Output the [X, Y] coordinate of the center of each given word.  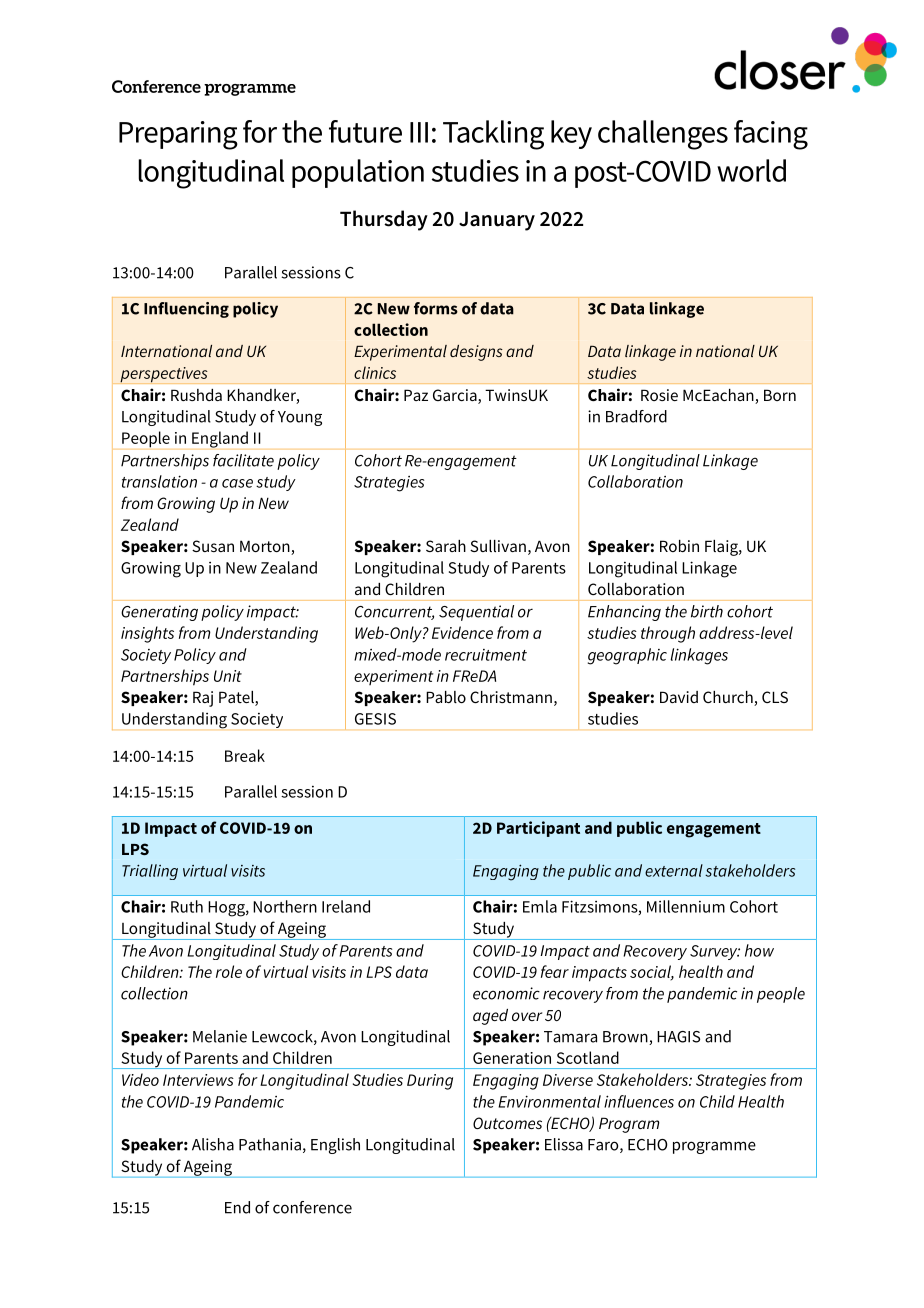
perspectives [164, 375]
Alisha [213, 1144]
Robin [679, 546]
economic [506, 993]
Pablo [446, 697]
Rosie [659, 395]
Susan [213, 546]
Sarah [446, 546]
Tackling [493, 135]
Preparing [178, 135]
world [751, 170]
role [229, 971]
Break [245, 755]
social [652, 972]
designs [476, 353]
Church [729, 698]
